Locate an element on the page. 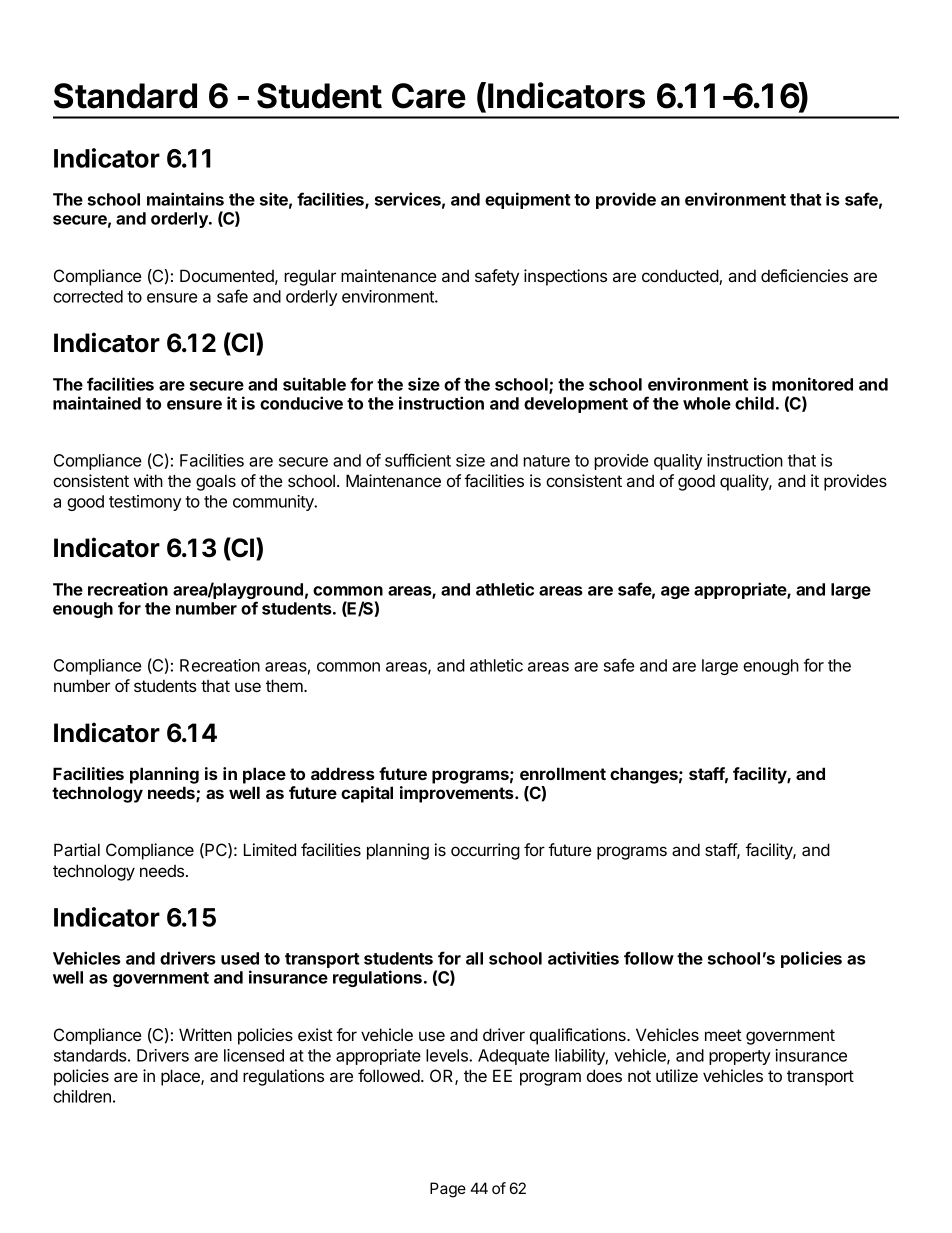 The width and height of the document is (952, 1233). address is located at coordinates (343, 773).
